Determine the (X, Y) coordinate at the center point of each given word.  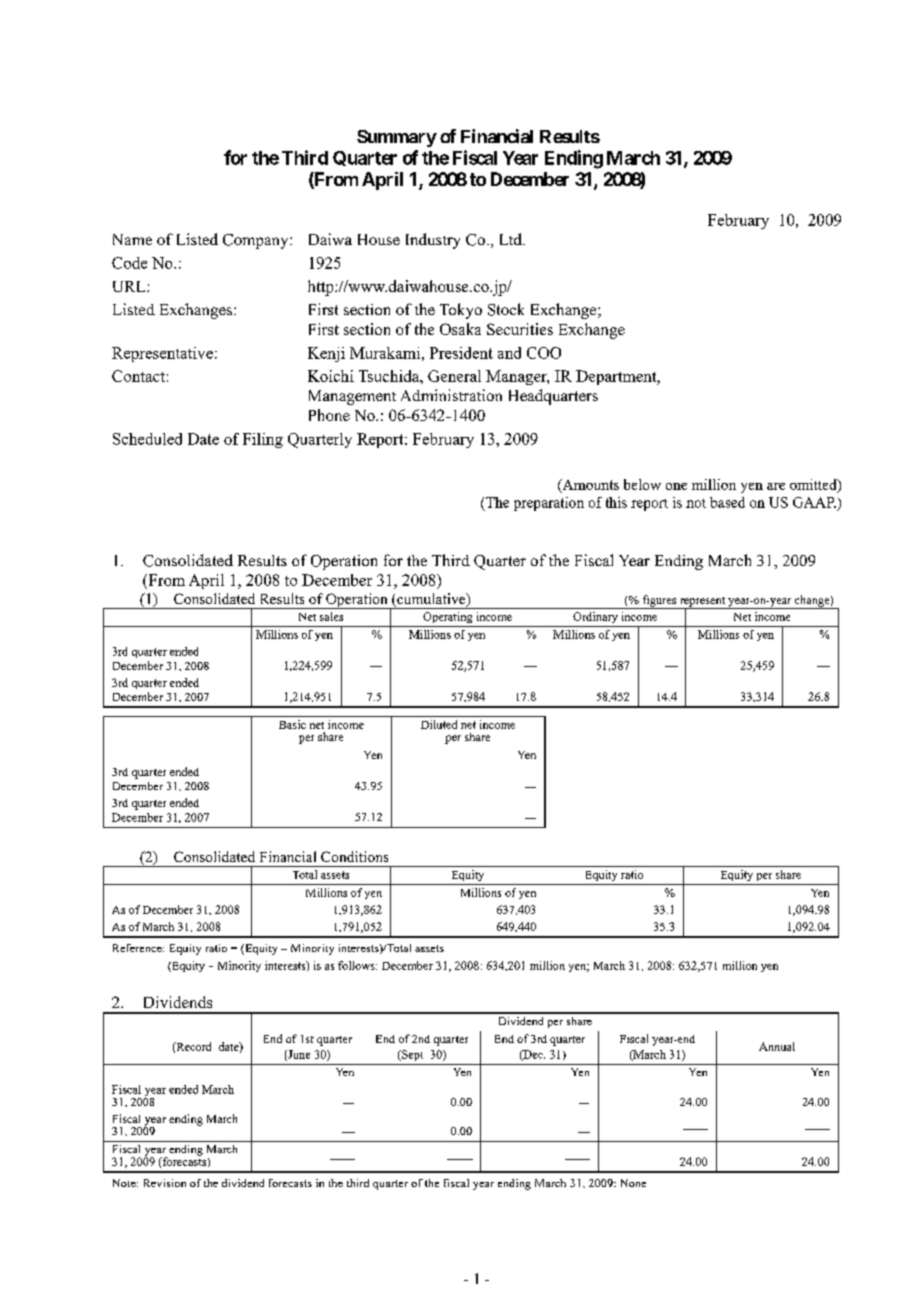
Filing (263, 440)
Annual (777, 1046)
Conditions (354, 856)
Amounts (589, 485)
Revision (165, 1183)
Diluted (439, 724)
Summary (397, 138)
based (727, 502)
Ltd (512, 239)
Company (257, 241)
